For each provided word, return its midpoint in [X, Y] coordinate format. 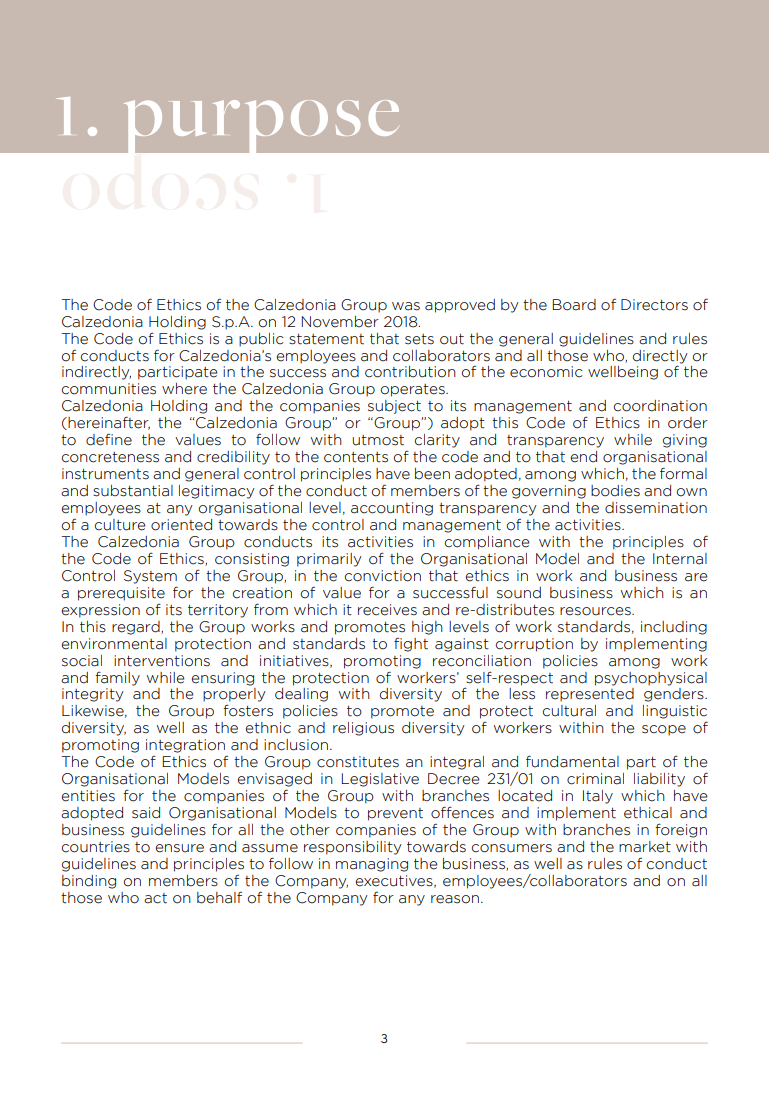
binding [89, 882]
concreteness [110, 457]
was [406, 306]
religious [363, 729]
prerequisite [121, 594]
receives [387, 610]
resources [596, 611]
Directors [654, 305]
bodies [615, 491]
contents [356, 457]
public [261, 340]
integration [185, 746]
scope [664, 730]
